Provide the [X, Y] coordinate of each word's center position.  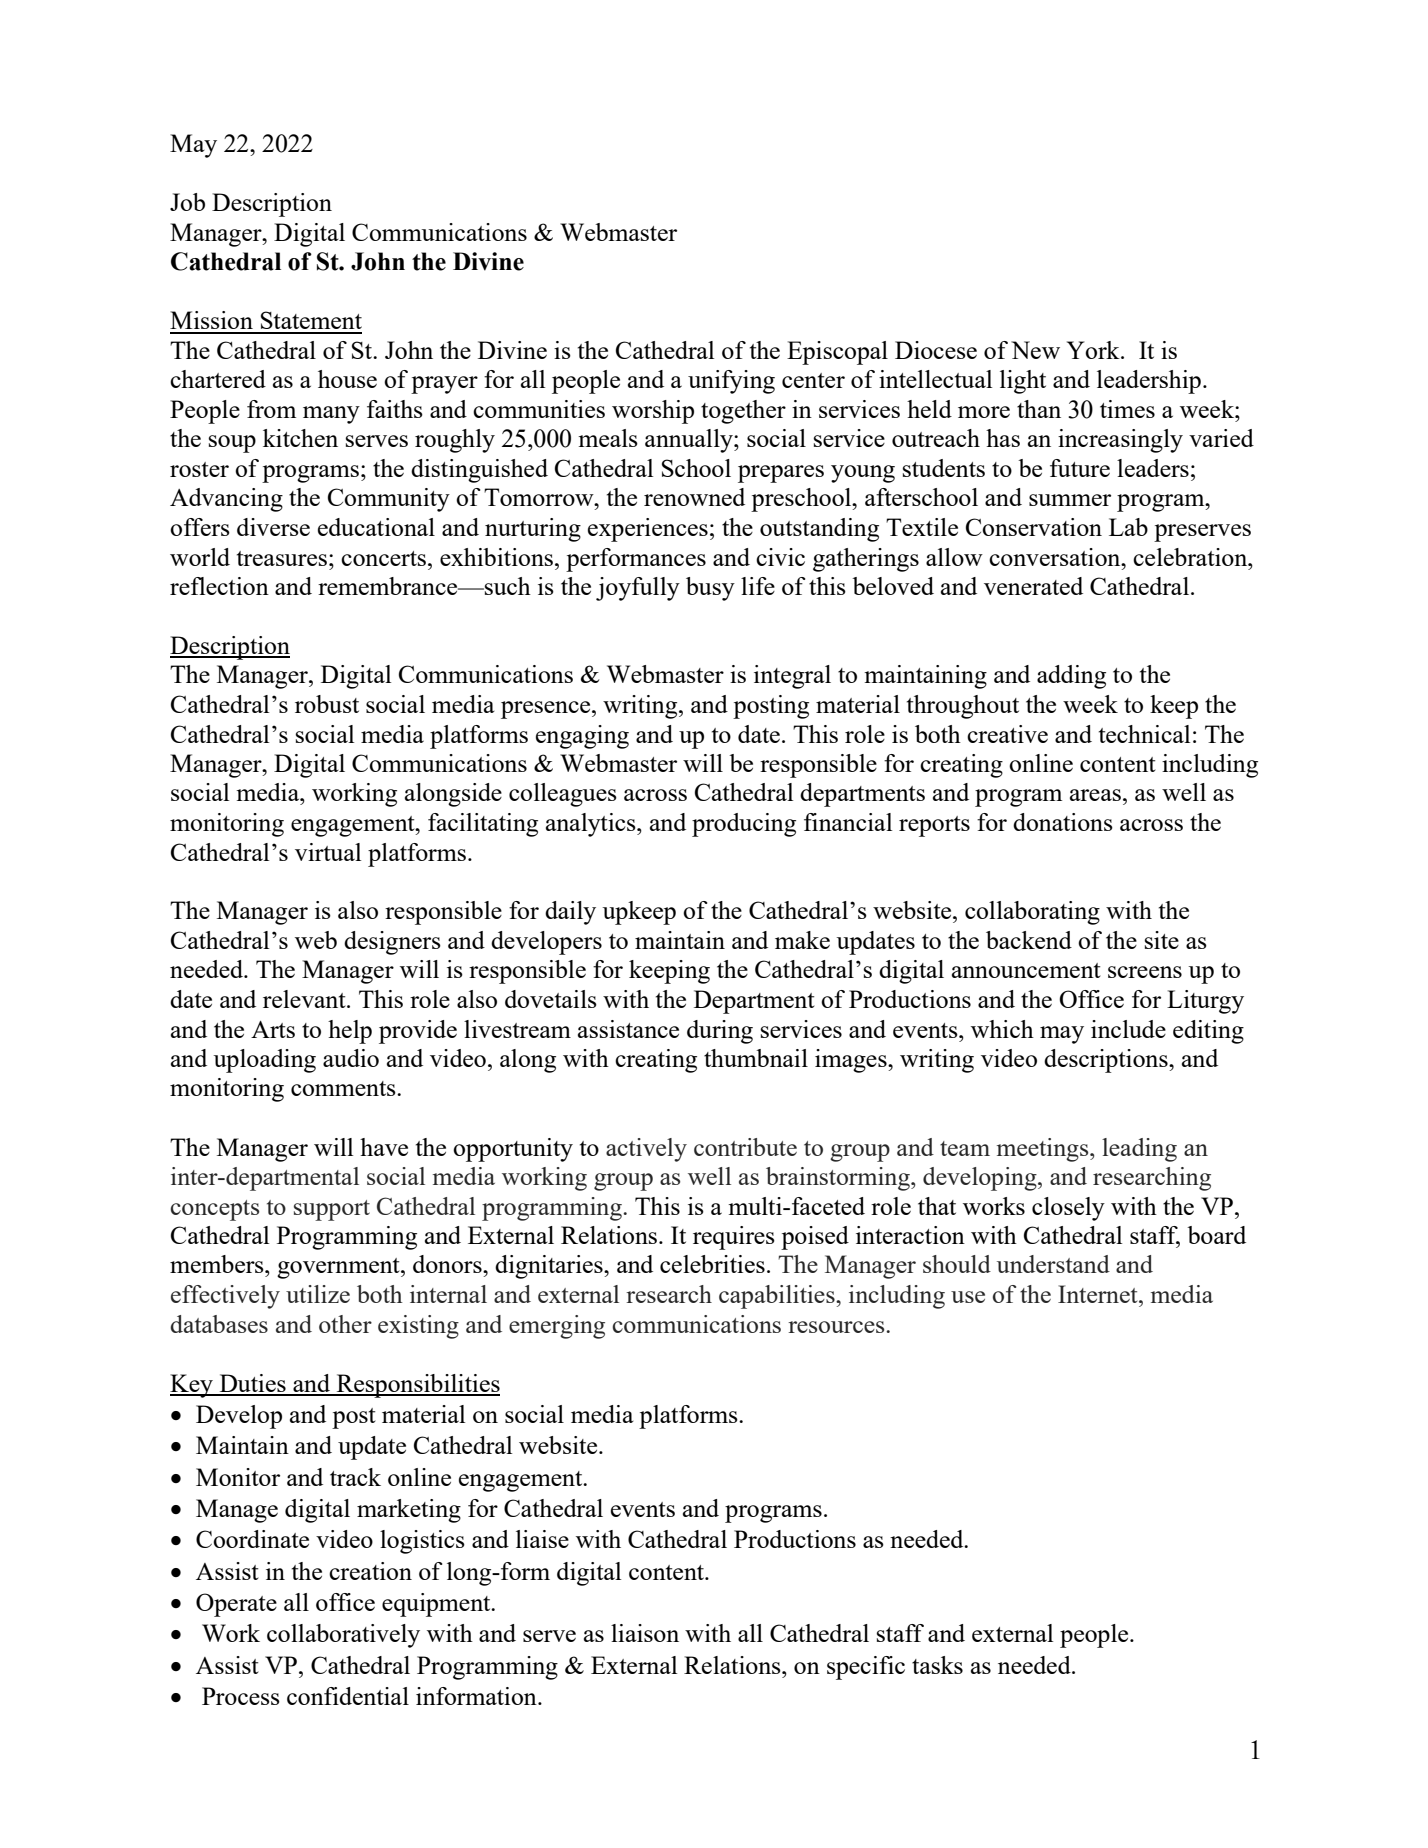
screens [1145, 972]
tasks [937, 1665]
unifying [731, 382]
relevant [305, 999]
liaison [645, 1633]
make [802, 940]
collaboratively [343, 1636]
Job [187, 202]
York [1094, 350]
